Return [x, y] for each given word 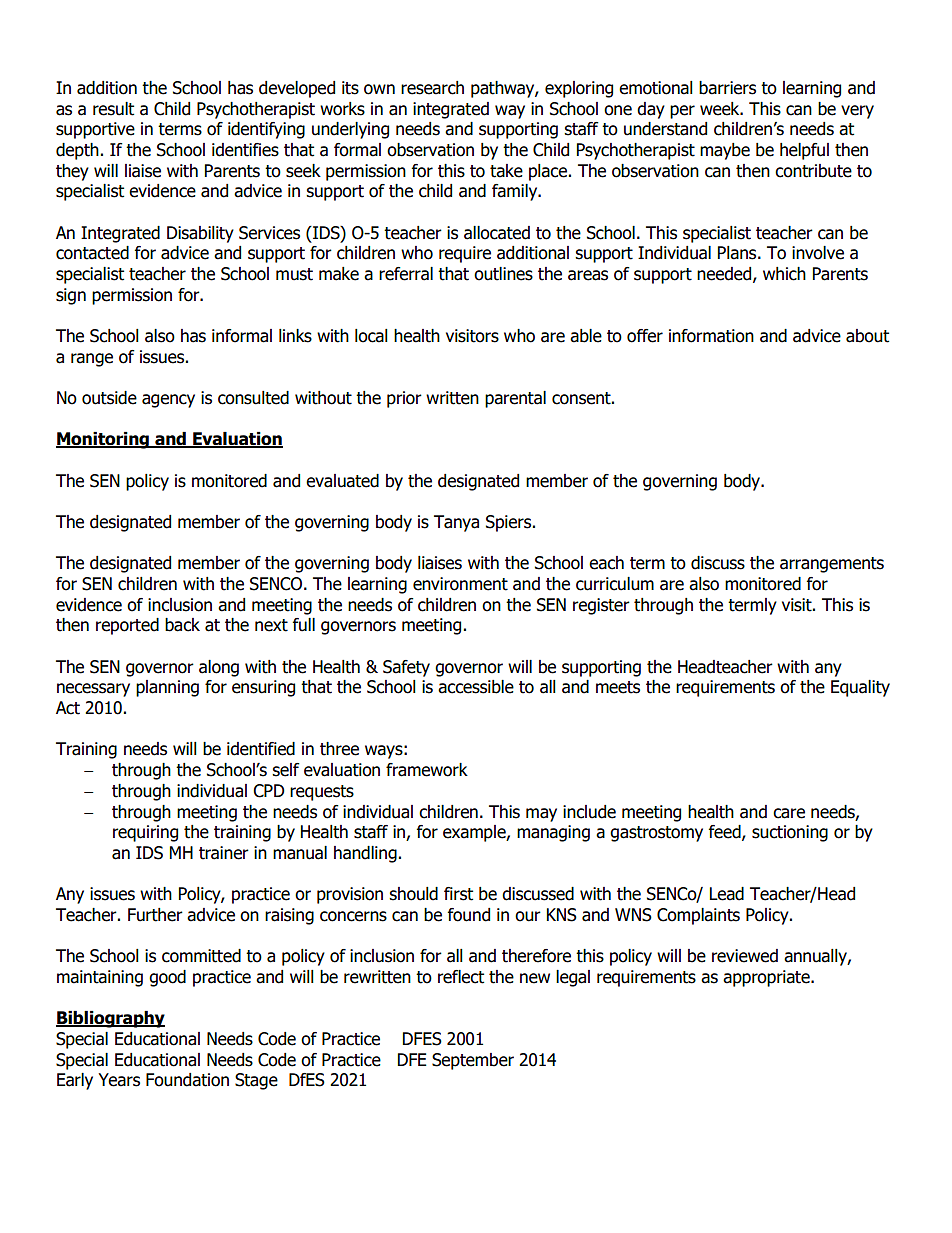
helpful [804, 151]
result [113, 109]
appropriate [767, 978]
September [473, 1061]
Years [119, 1080]
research [432, 88]
